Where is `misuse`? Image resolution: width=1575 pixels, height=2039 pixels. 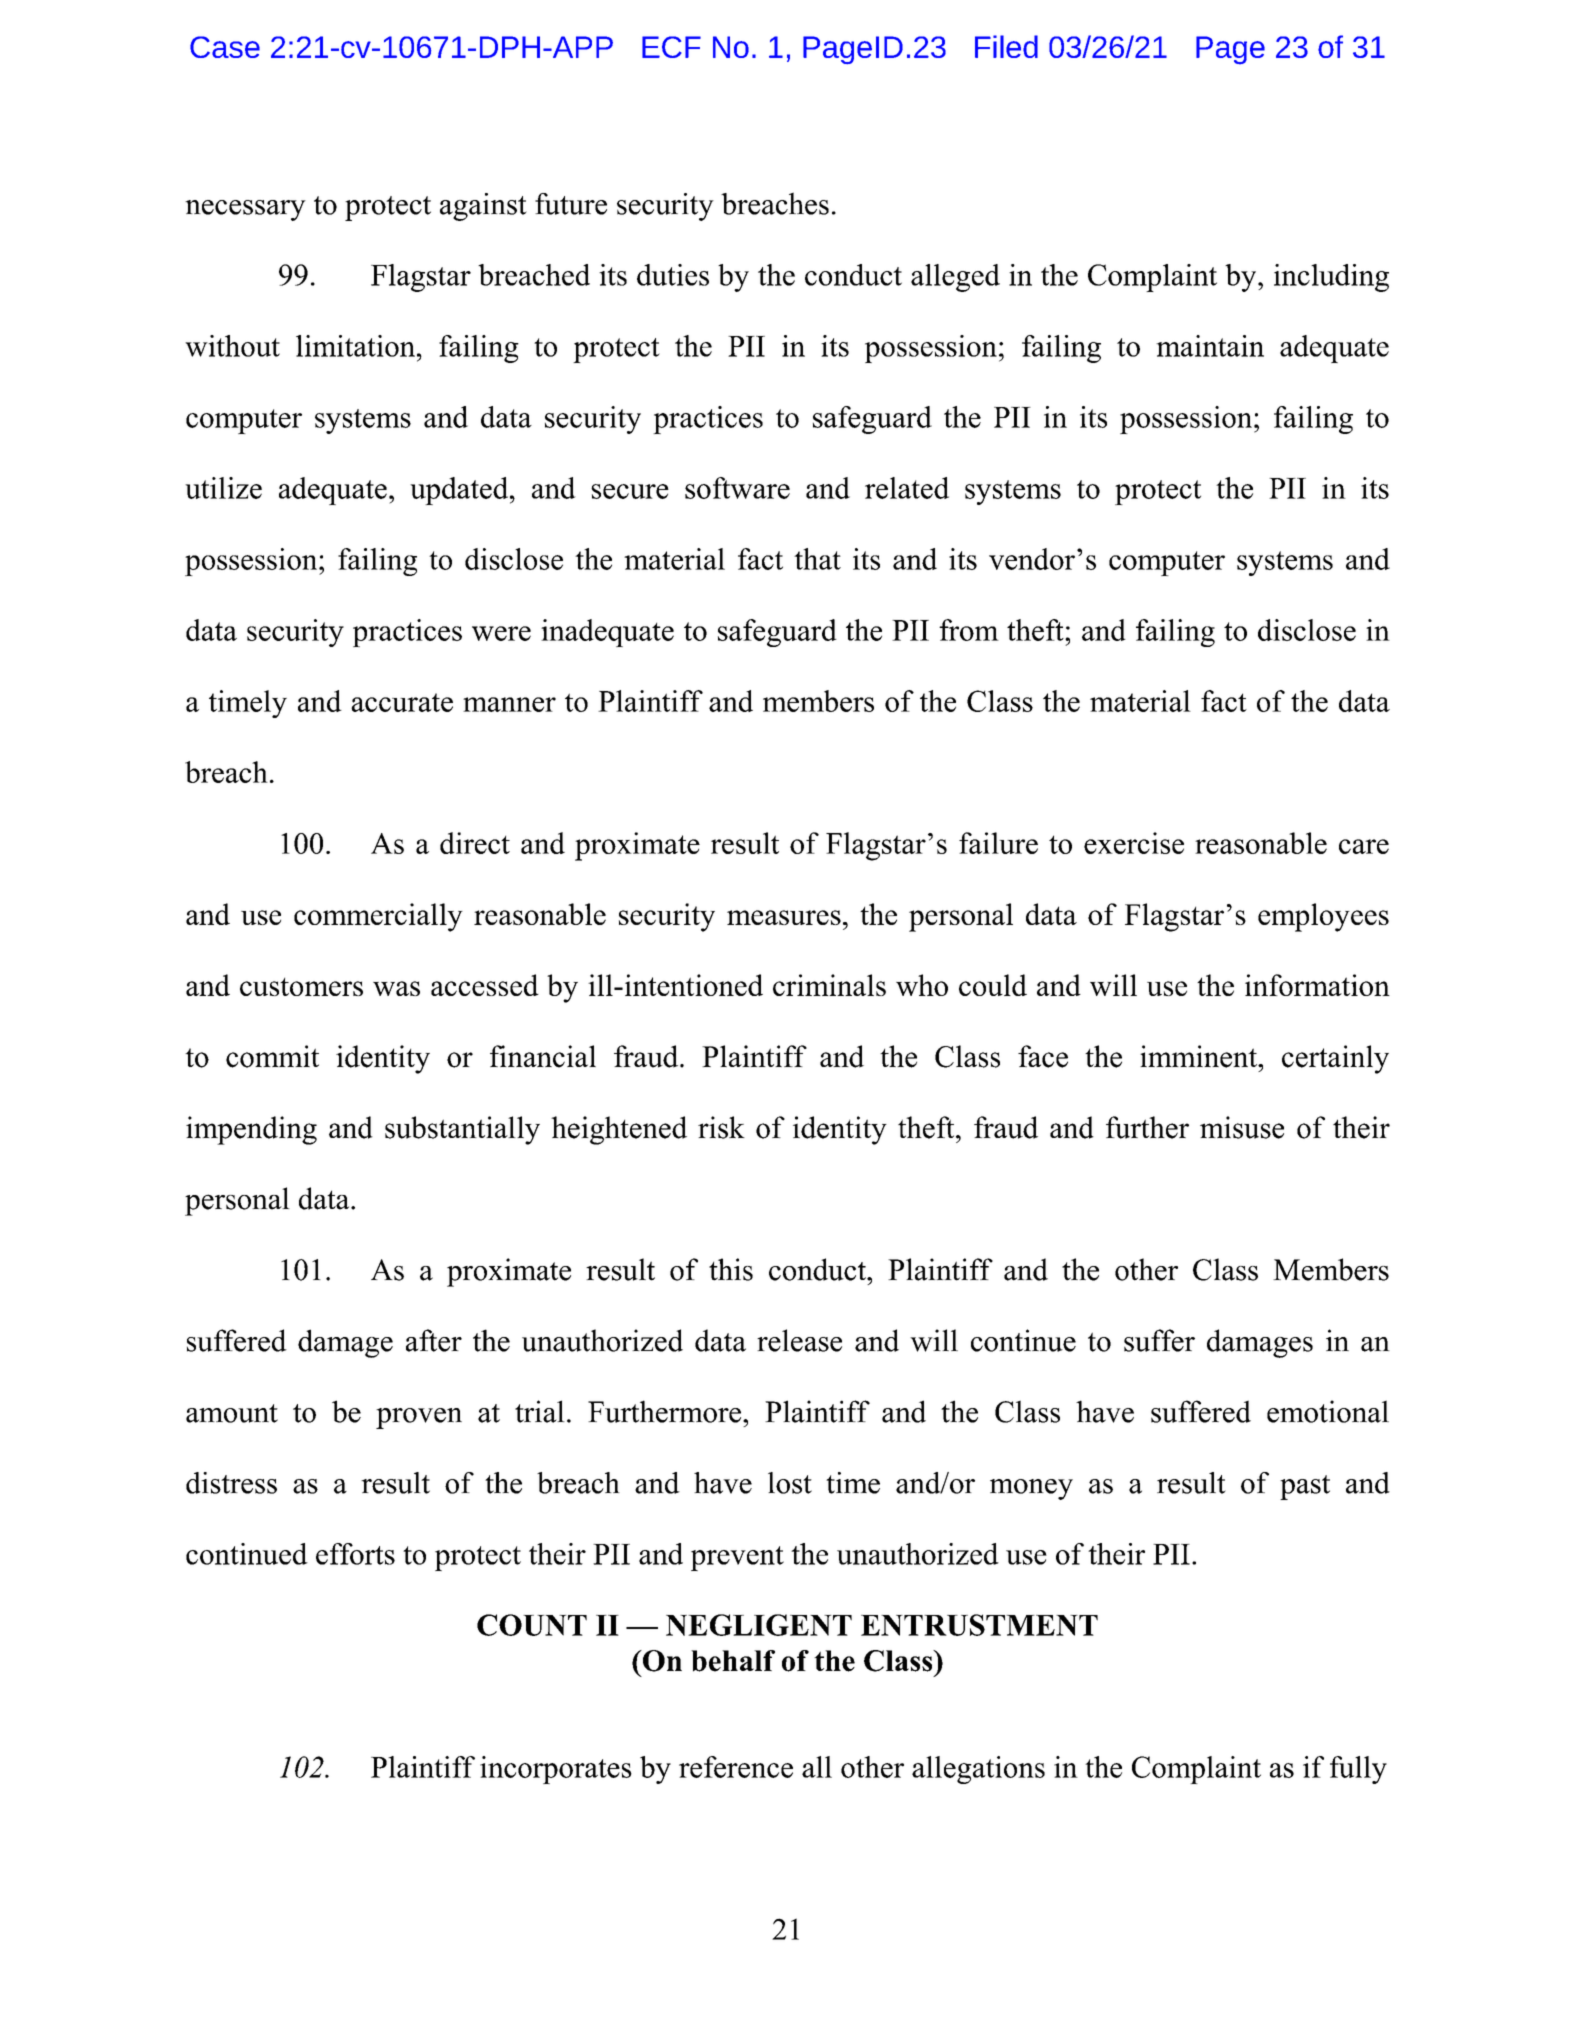
misuse is located at coordinates (1242, 1127).
